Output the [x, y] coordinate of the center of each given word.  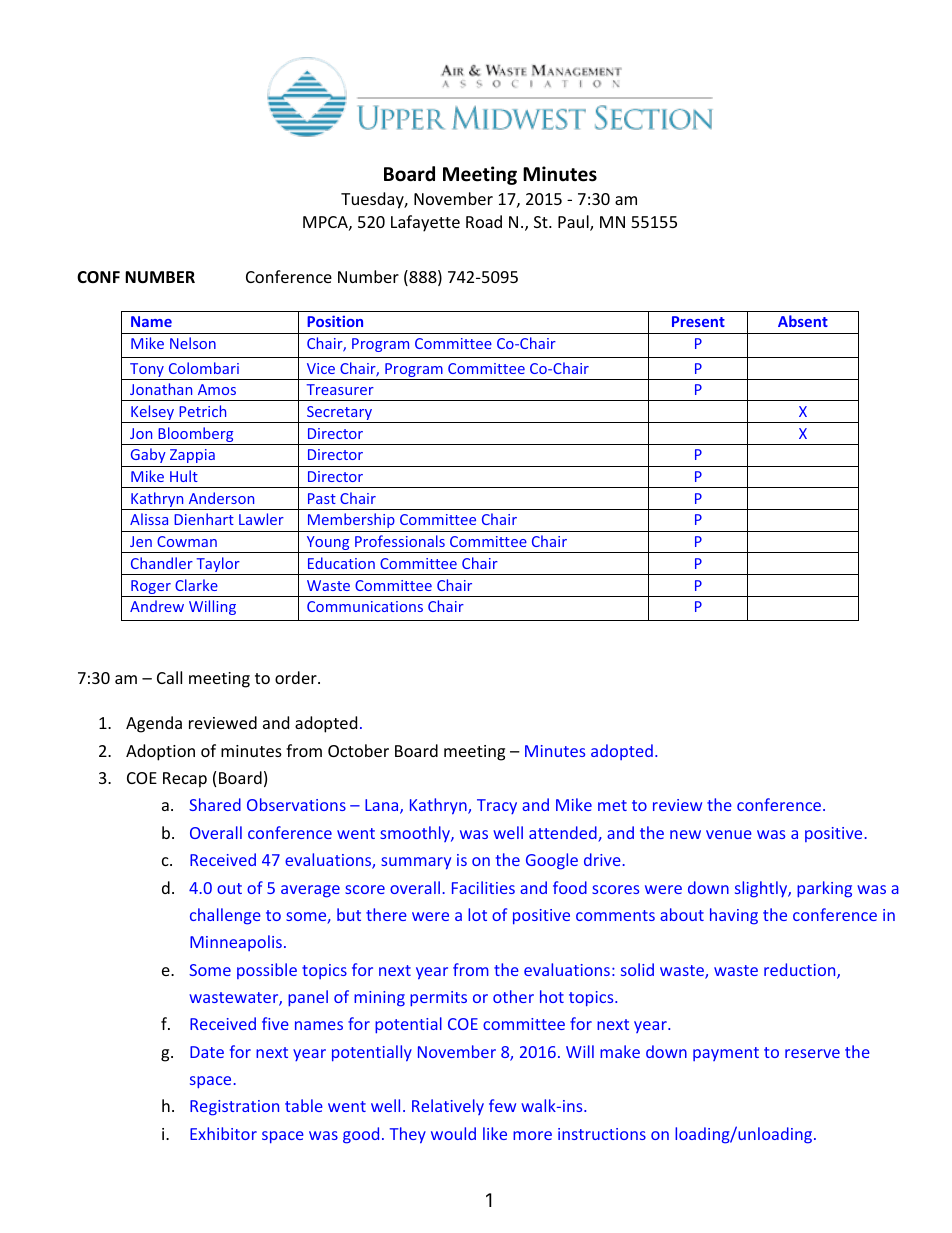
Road [484, 221]
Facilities [483, 887]
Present [698, 321]
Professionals [400, 541]
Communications [365, 606]
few [502, 1105]
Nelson [193, 343]
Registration [234, 1108]
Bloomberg [196, 436]
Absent [803, 321]
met [612, 805]
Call [169, 677]
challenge [225, 916]
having [734, 916]
